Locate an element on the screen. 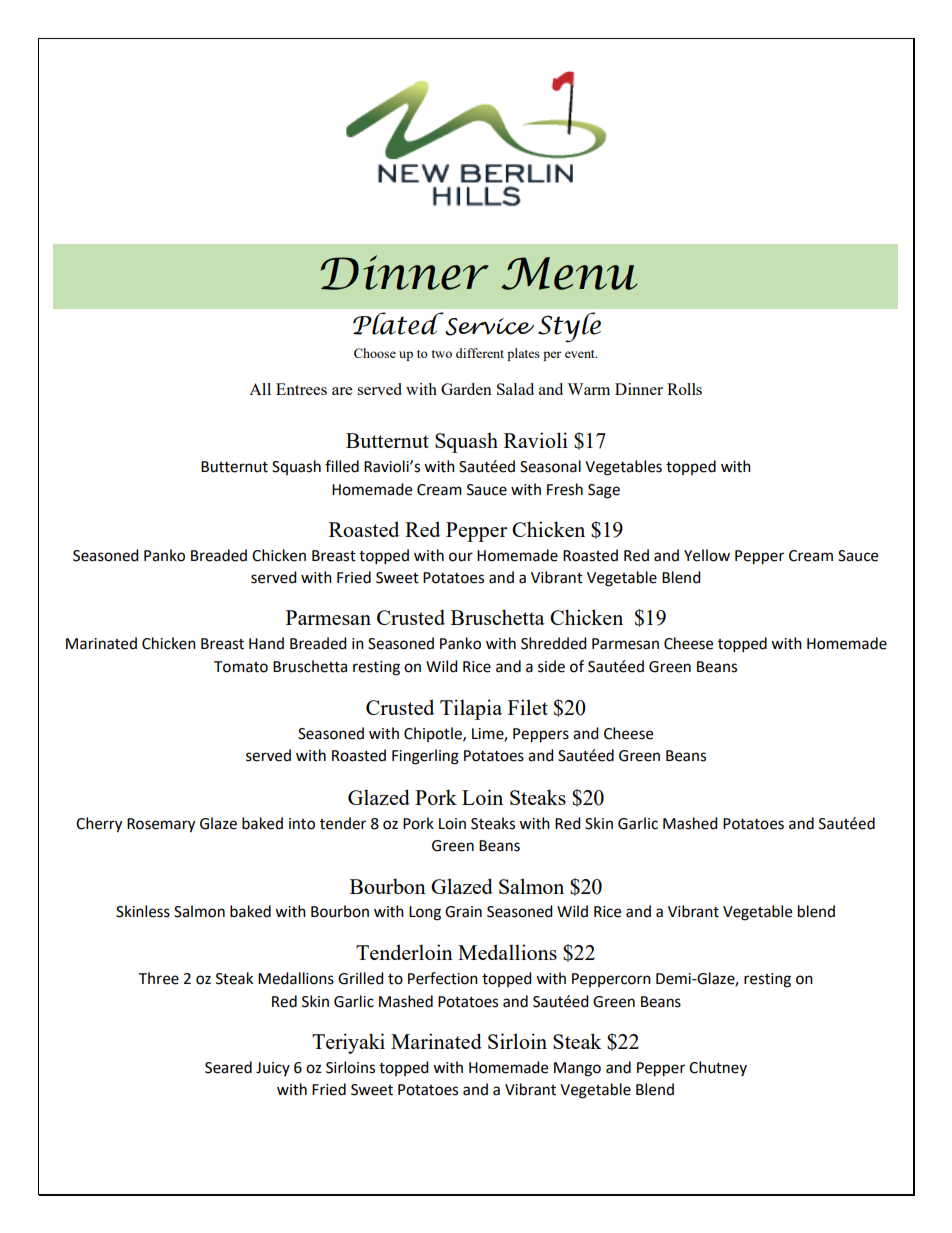 The height and width of the screenshot is (1233, 952). Hand is located at coordinates (266, 643).
